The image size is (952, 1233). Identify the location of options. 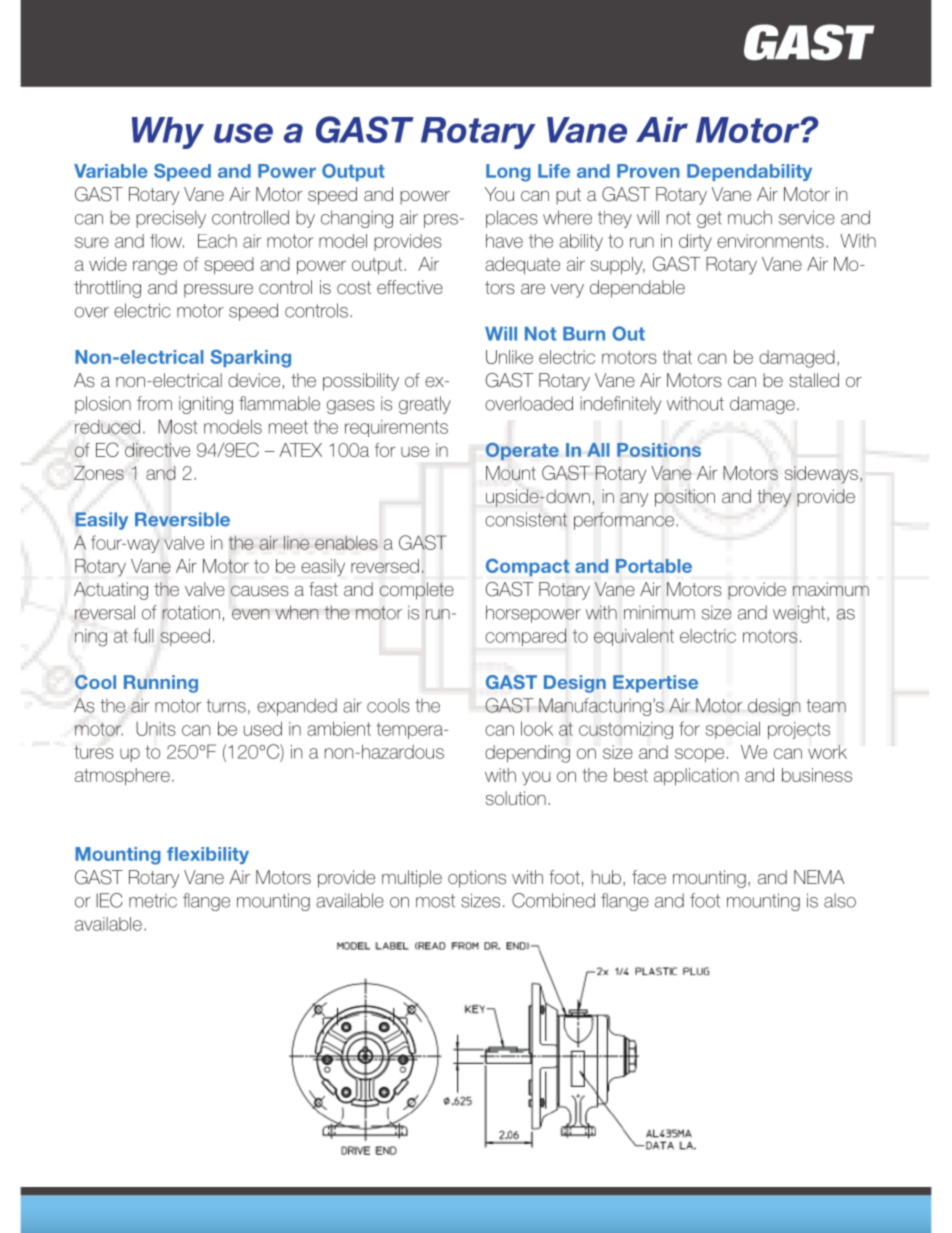
(477, 879).
